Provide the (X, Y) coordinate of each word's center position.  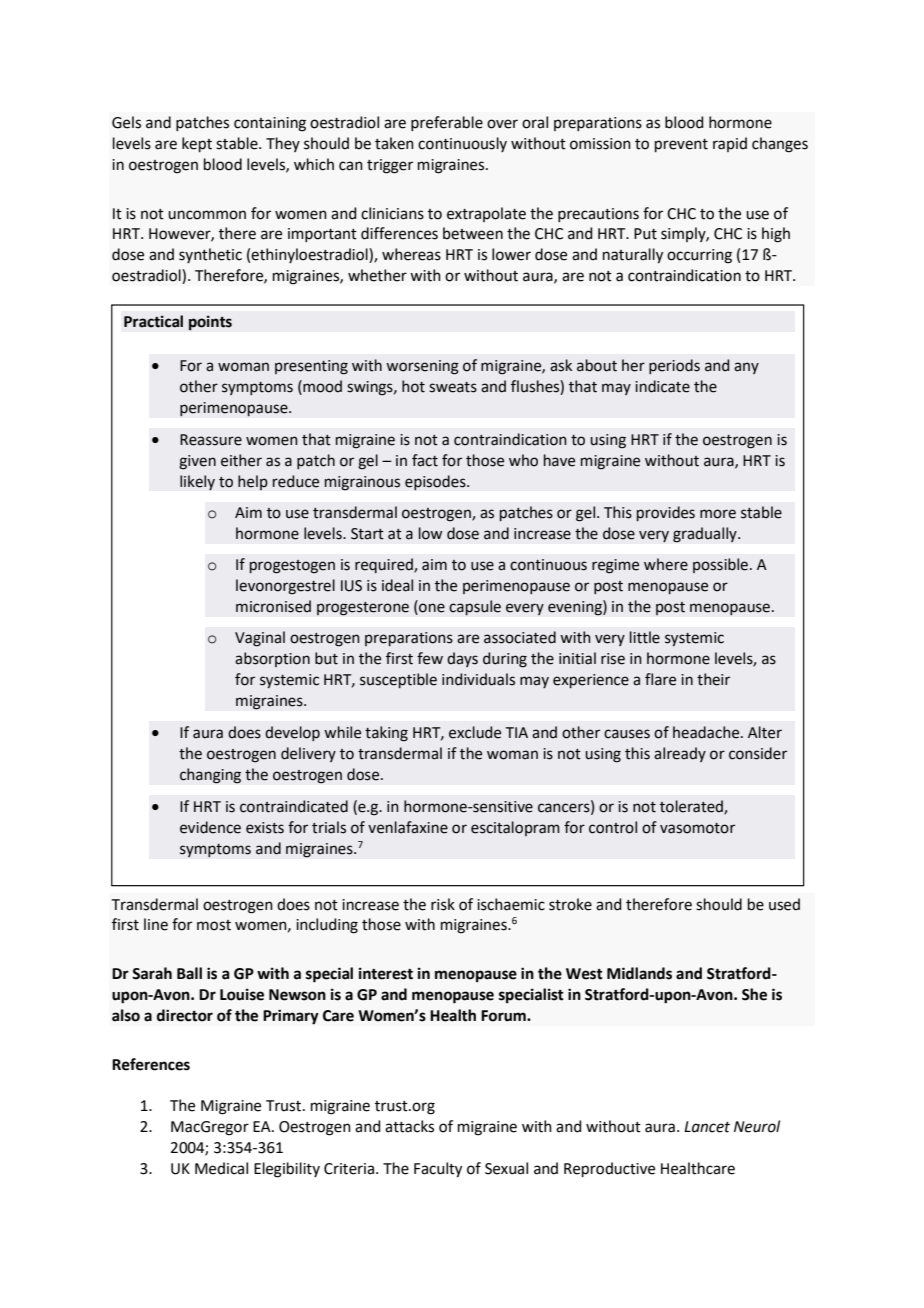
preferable (447, 123)
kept (197, 144)
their (713, 679)
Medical (221, 1168)
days (462, 659)
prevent (681, 145)
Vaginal (260, 639)
